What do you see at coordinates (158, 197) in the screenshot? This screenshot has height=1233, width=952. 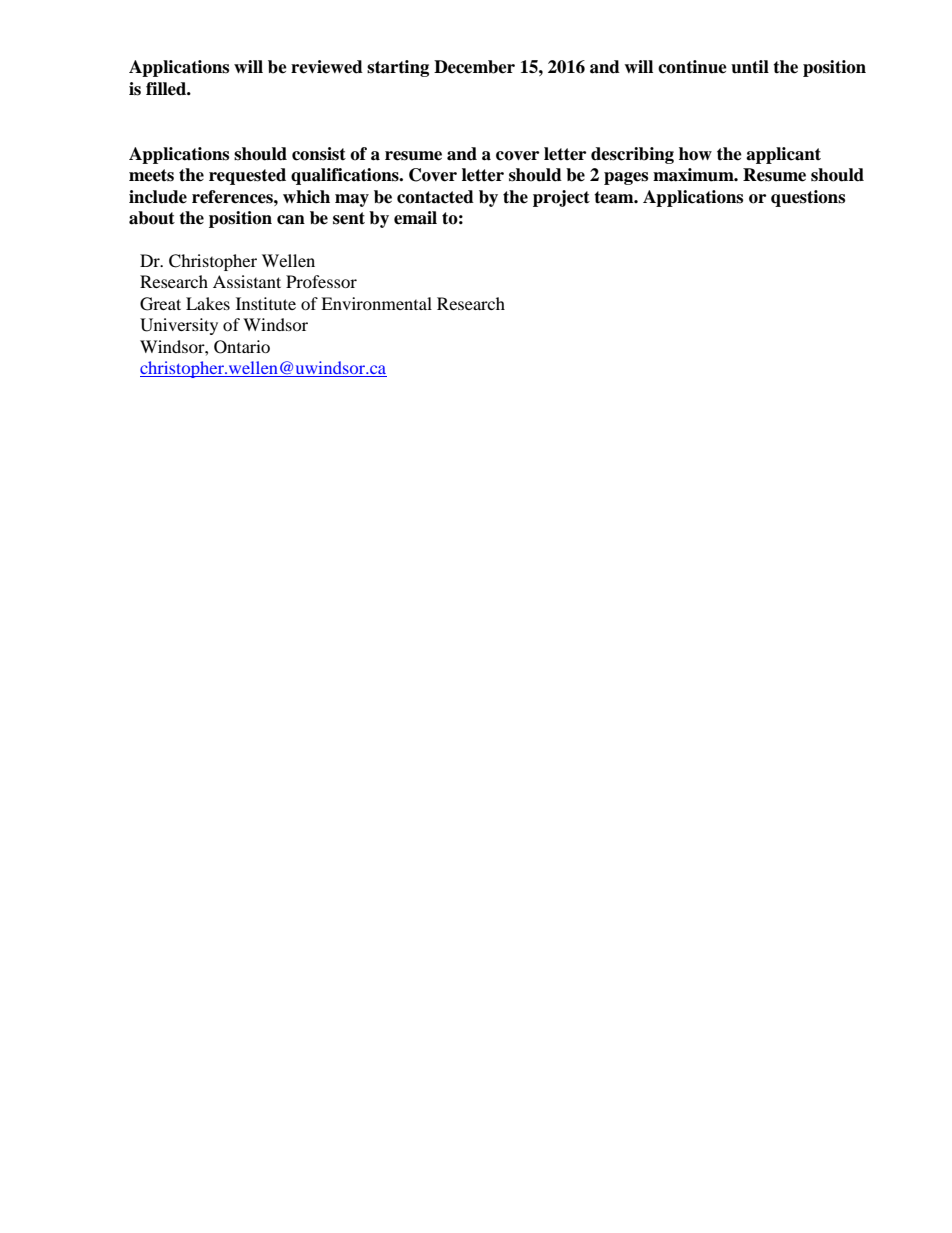 I see `include` at bounding box center [158, 197].
